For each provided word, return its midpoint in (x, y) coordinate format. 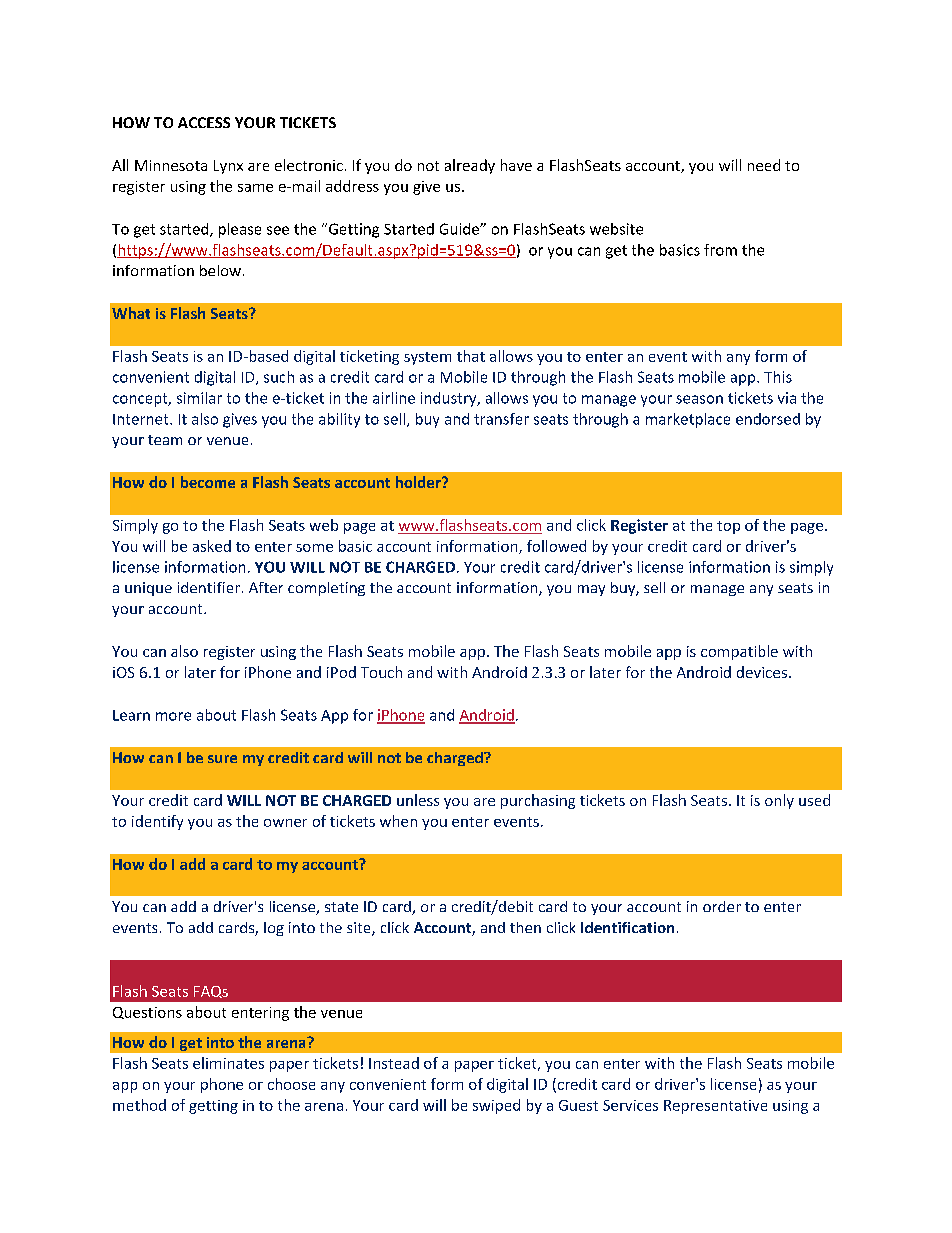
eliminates (228, 1063)
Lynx (228, 167)
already (470, 166)
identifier (209, 587)
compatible (739, 652)
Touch (381, 672)
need (764, 165)
